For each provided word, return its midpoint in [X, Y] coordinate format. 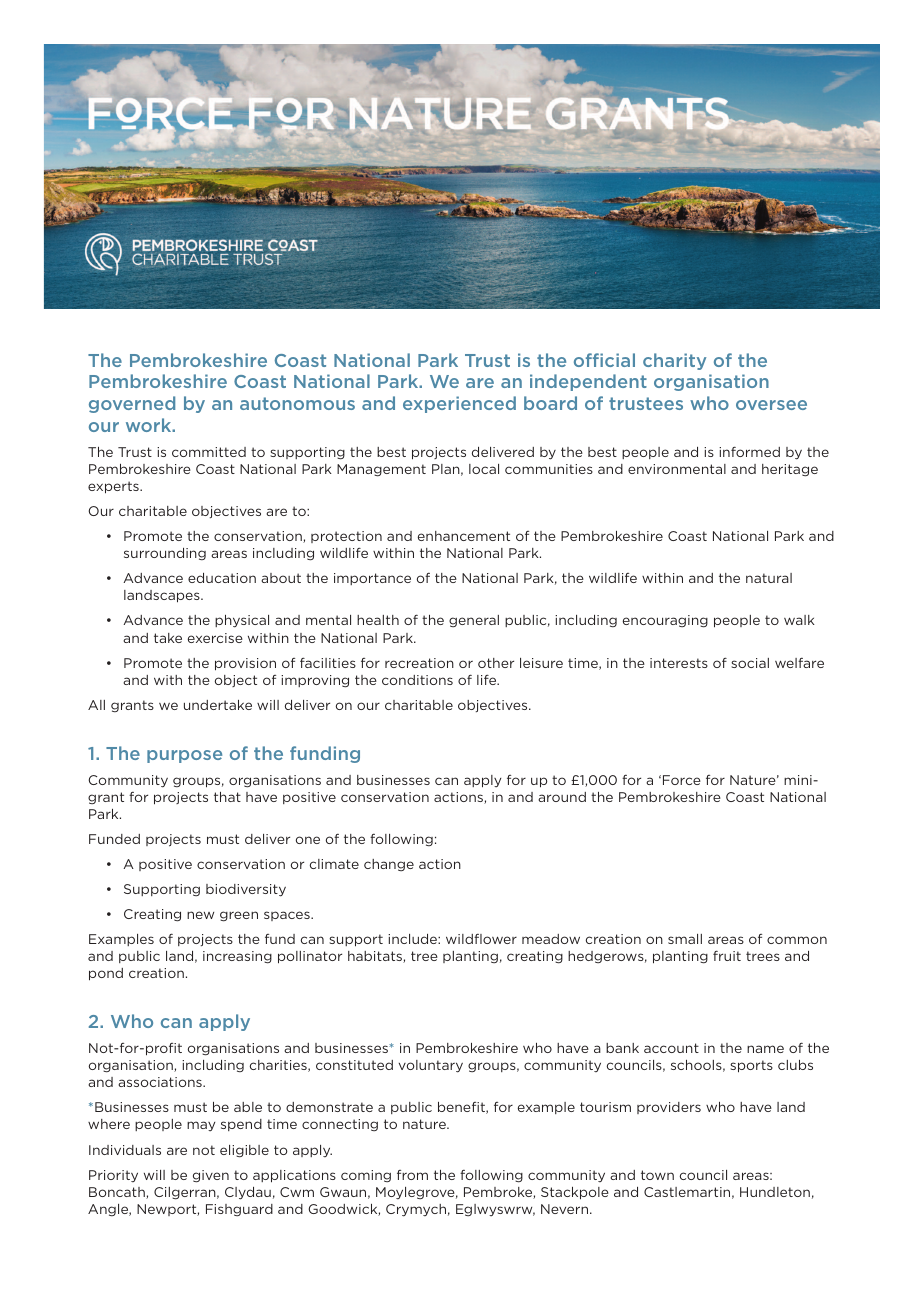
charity [674, 361]
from [412, 1175]
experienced [459, 404]
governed [132, 404]
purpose [184, 756]
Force [682, 780]
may [201, 1126]
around [562, 797]
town [657, 1175]
